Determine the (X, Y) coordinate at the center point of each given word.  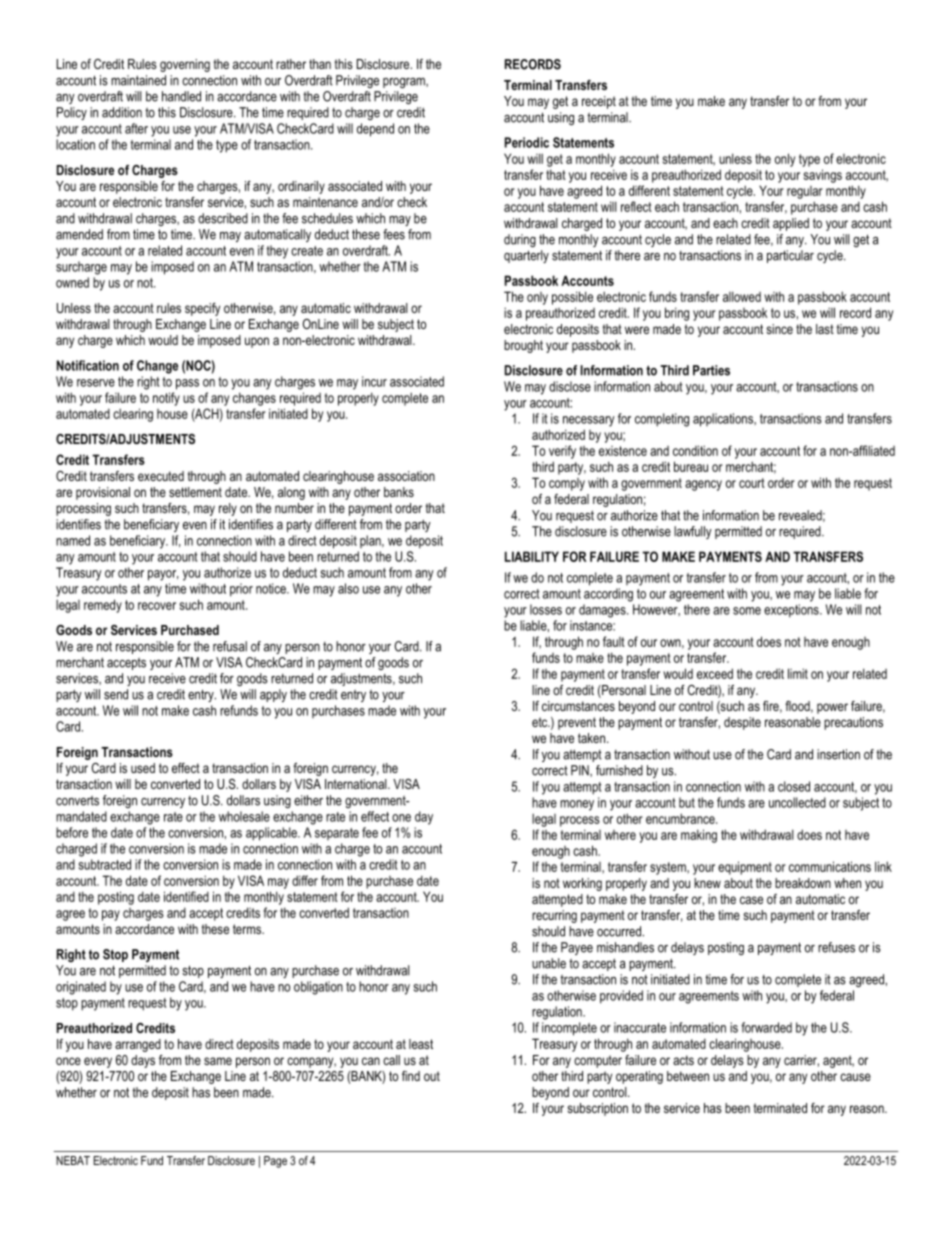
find (411, 1076)
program (405, 83)
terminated (780, 1108)
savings (823, 176)
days (143, 1061)
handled (181, 96)
